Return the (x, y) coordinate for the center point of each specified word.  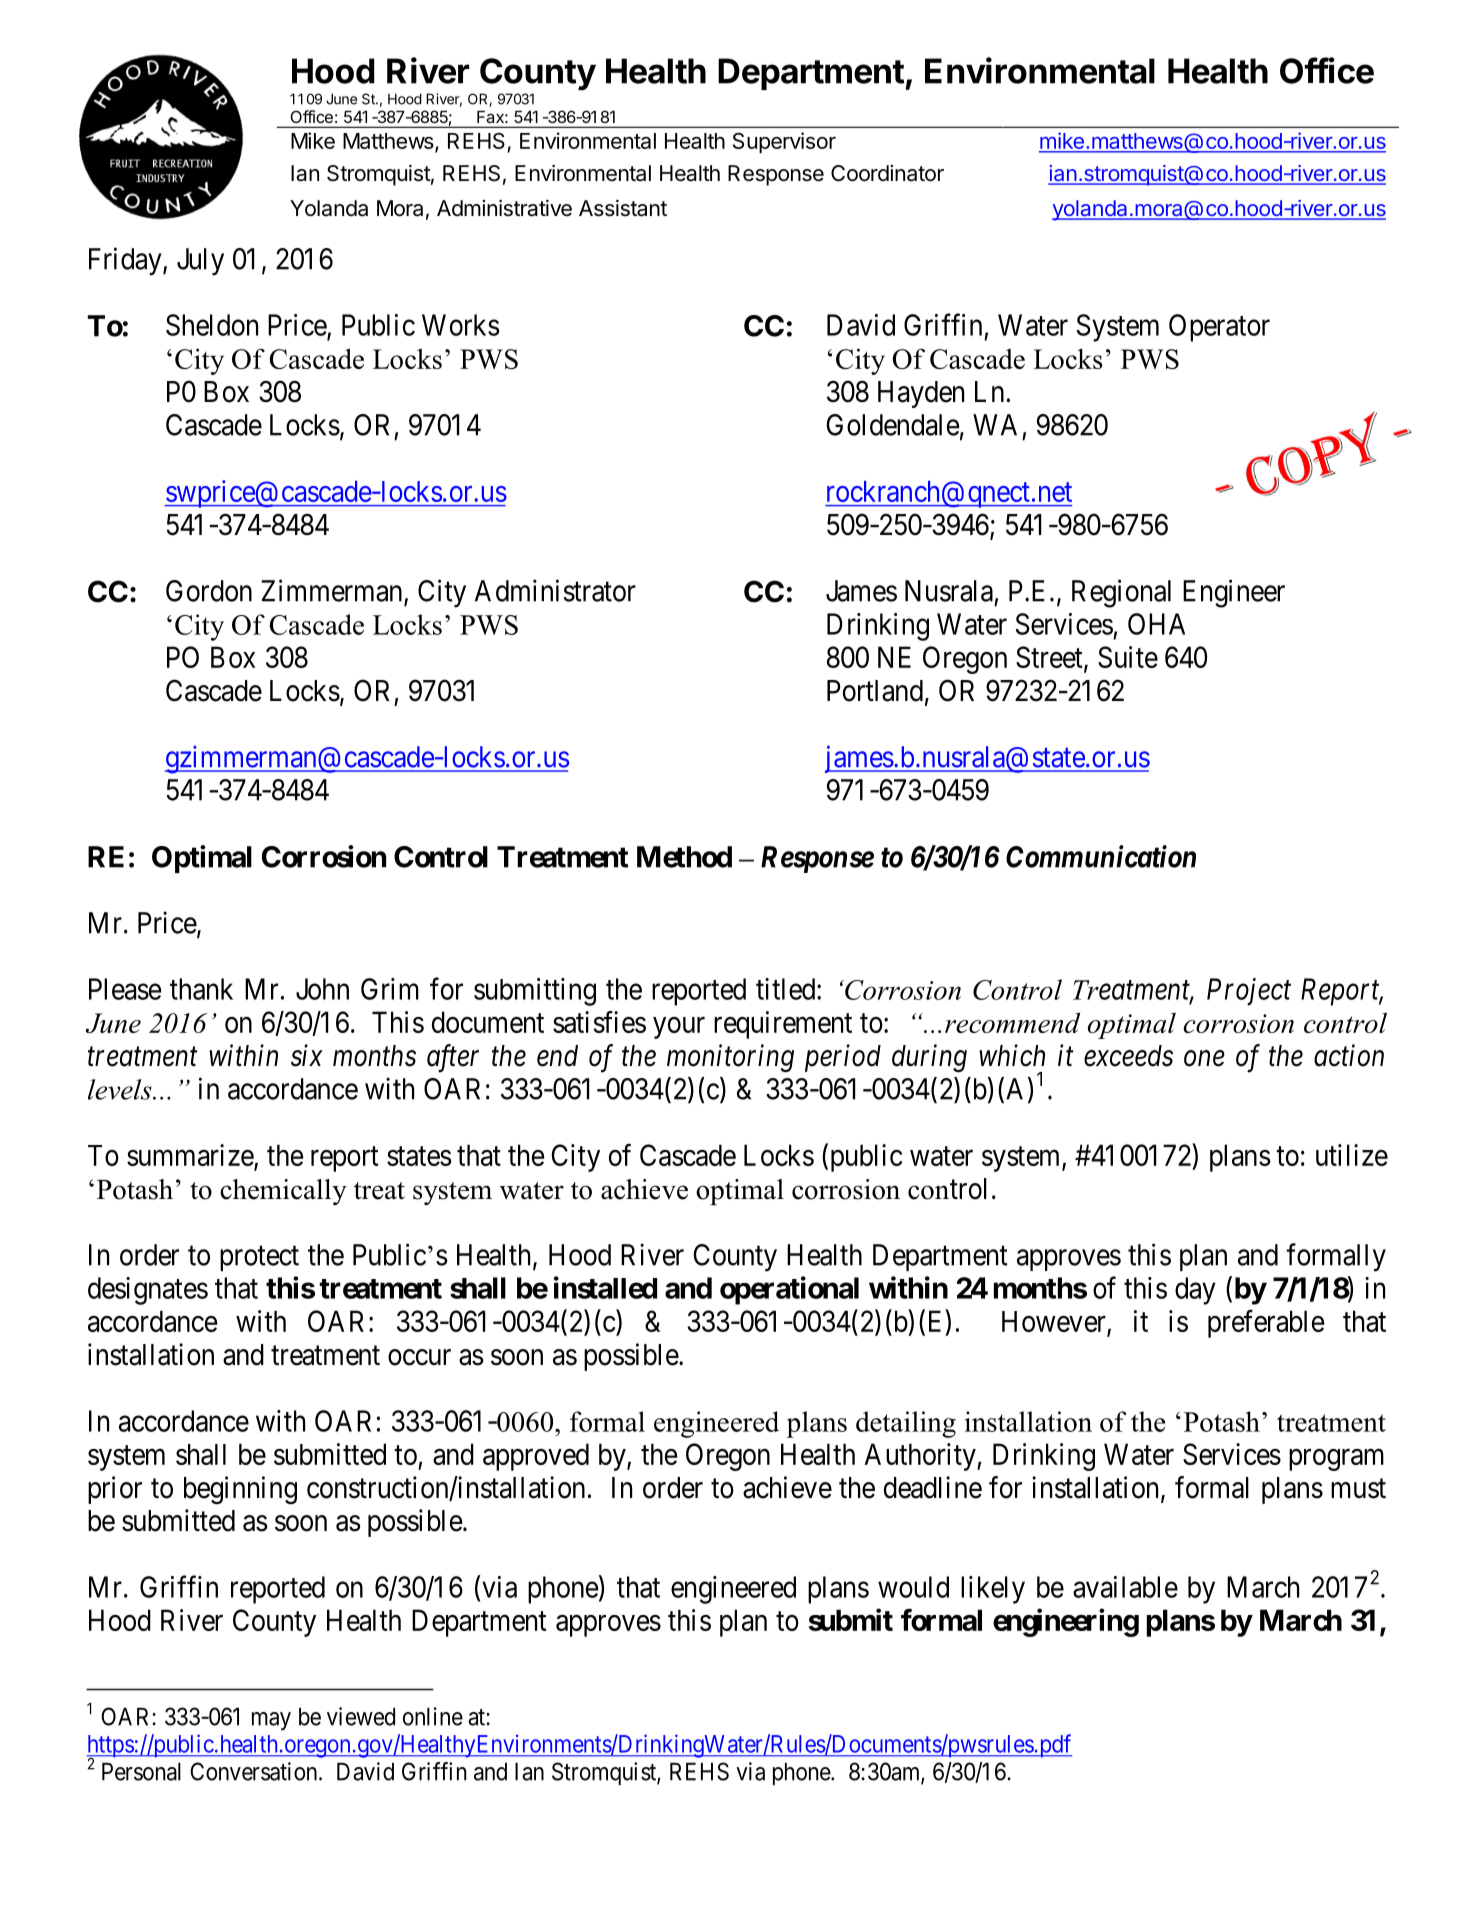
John (322, 989)
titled (787, 989)
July (200, 262)
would (913, 1587)
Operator (1219, 328)
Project (1249, 992)
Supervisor (784, 142)
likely (993, 1590)
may (271, 1721)
